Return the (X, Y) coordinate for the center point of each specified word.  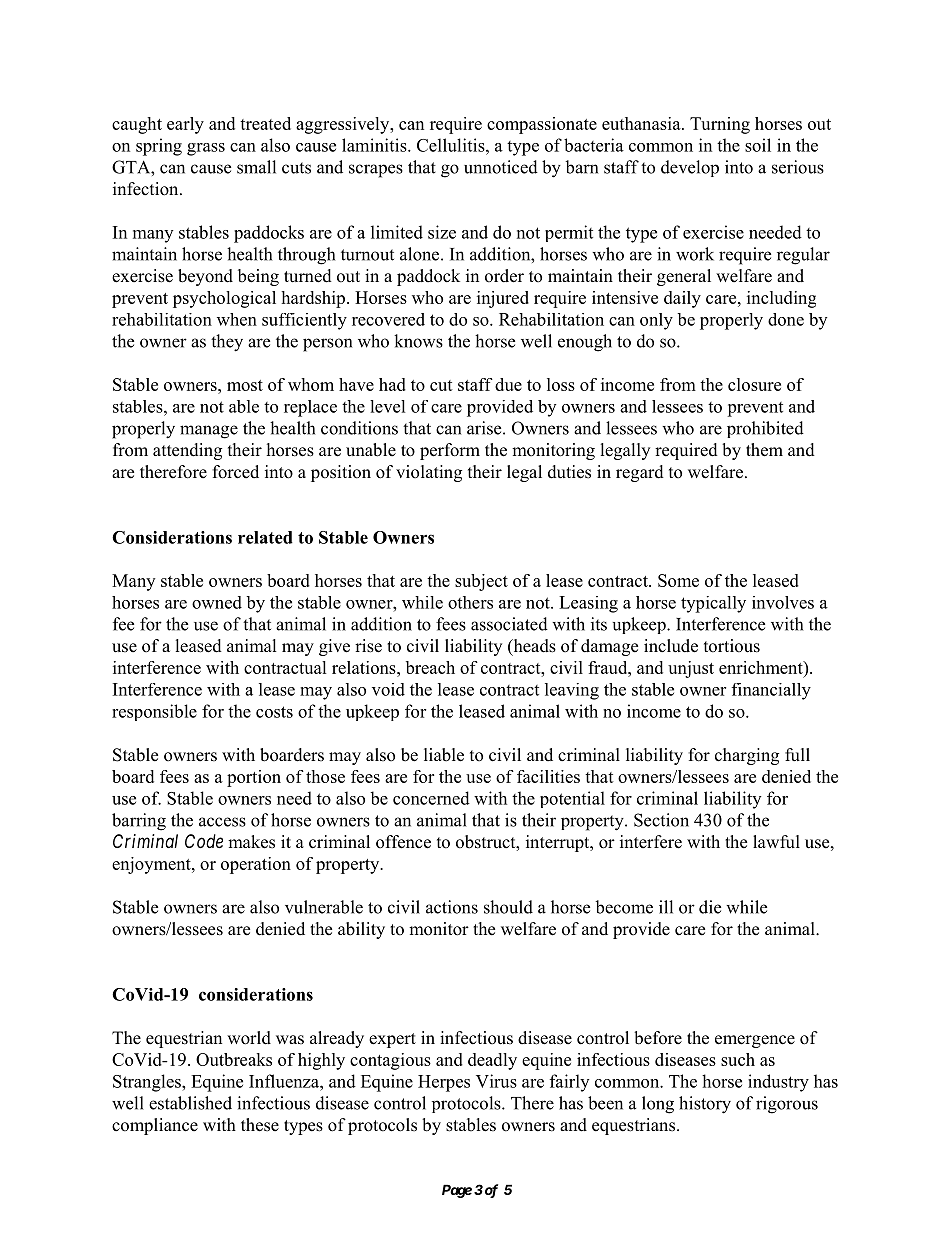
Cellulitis (452, 145)
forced (236, 472)
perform (450, 451)
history (705, 1105)
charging (747, 756)
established (190, 1103)
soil (758, 145)
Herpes (444, 1083)
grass (206, 149)
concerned (431, 798)
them (764, 450)
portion (254, 778)
